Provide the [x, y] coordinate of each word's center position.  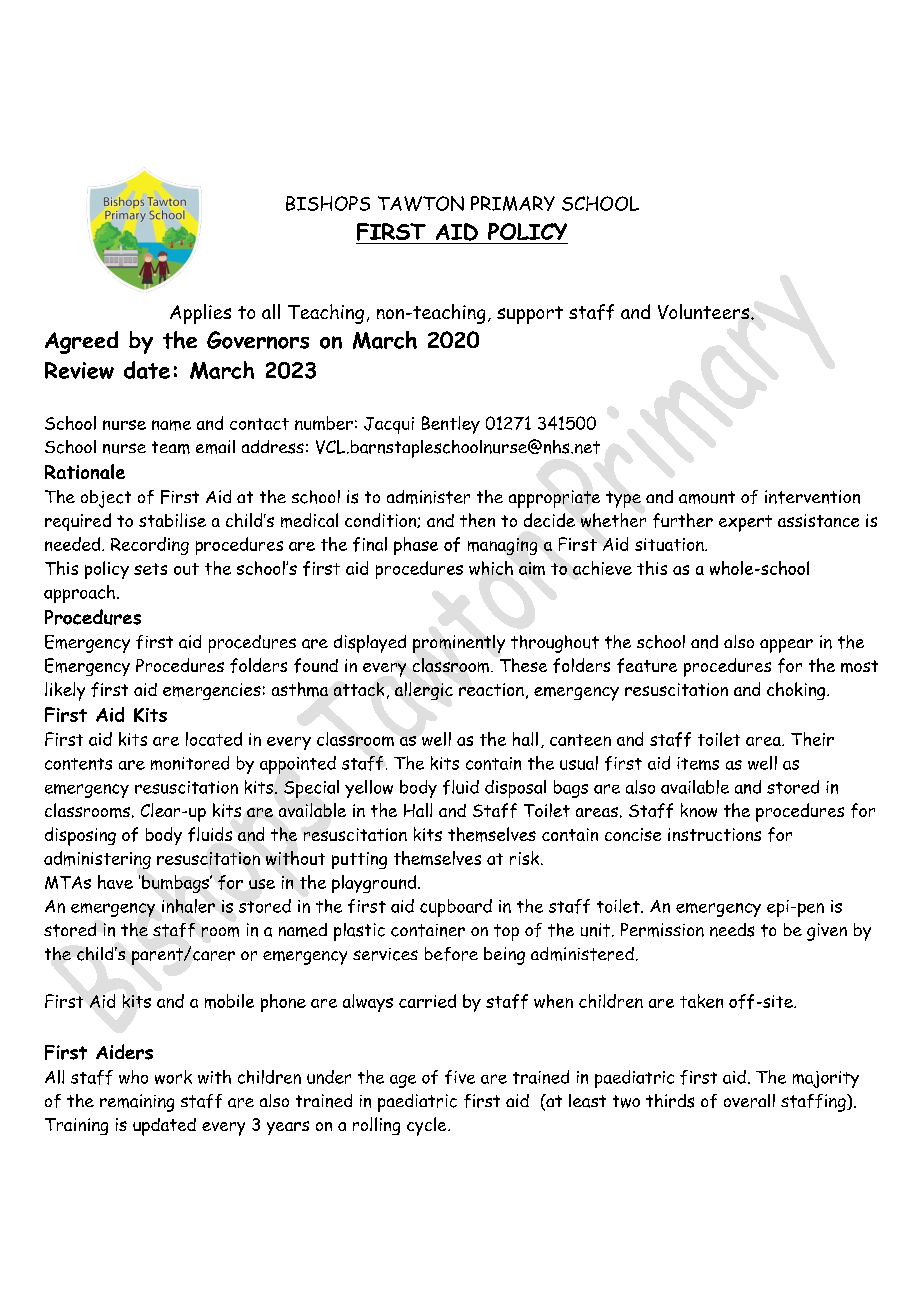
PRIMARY [513, 203]
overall [749, 1101]
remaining [137, 1103]
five [460, 1077]
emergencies [212, 691]
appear [786, 646]
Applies [200, 314]
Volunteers [705, 311]
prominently [459, 644]
